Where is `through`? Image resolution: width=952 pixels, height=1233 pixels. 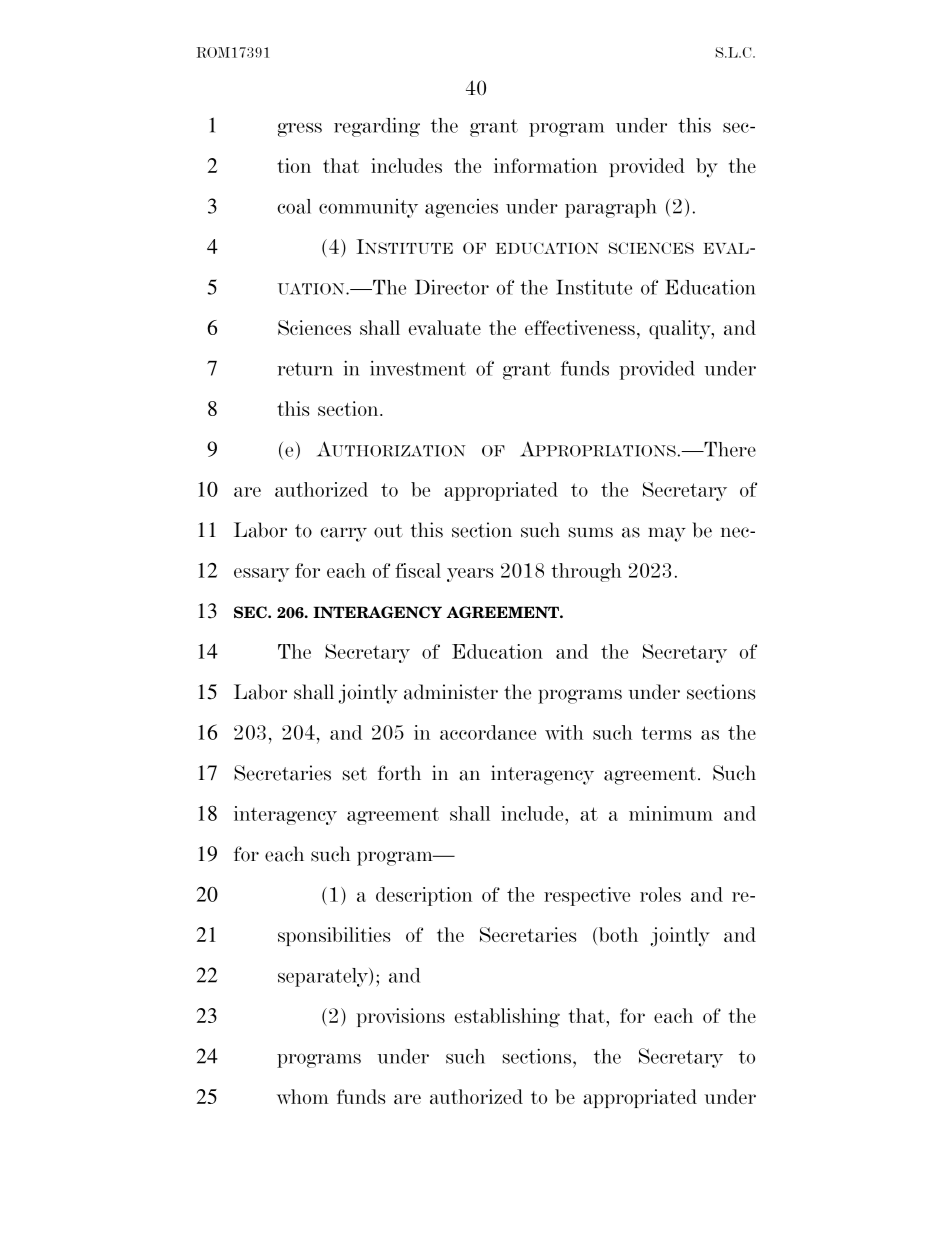 through is located at coordinates (586, 572).
